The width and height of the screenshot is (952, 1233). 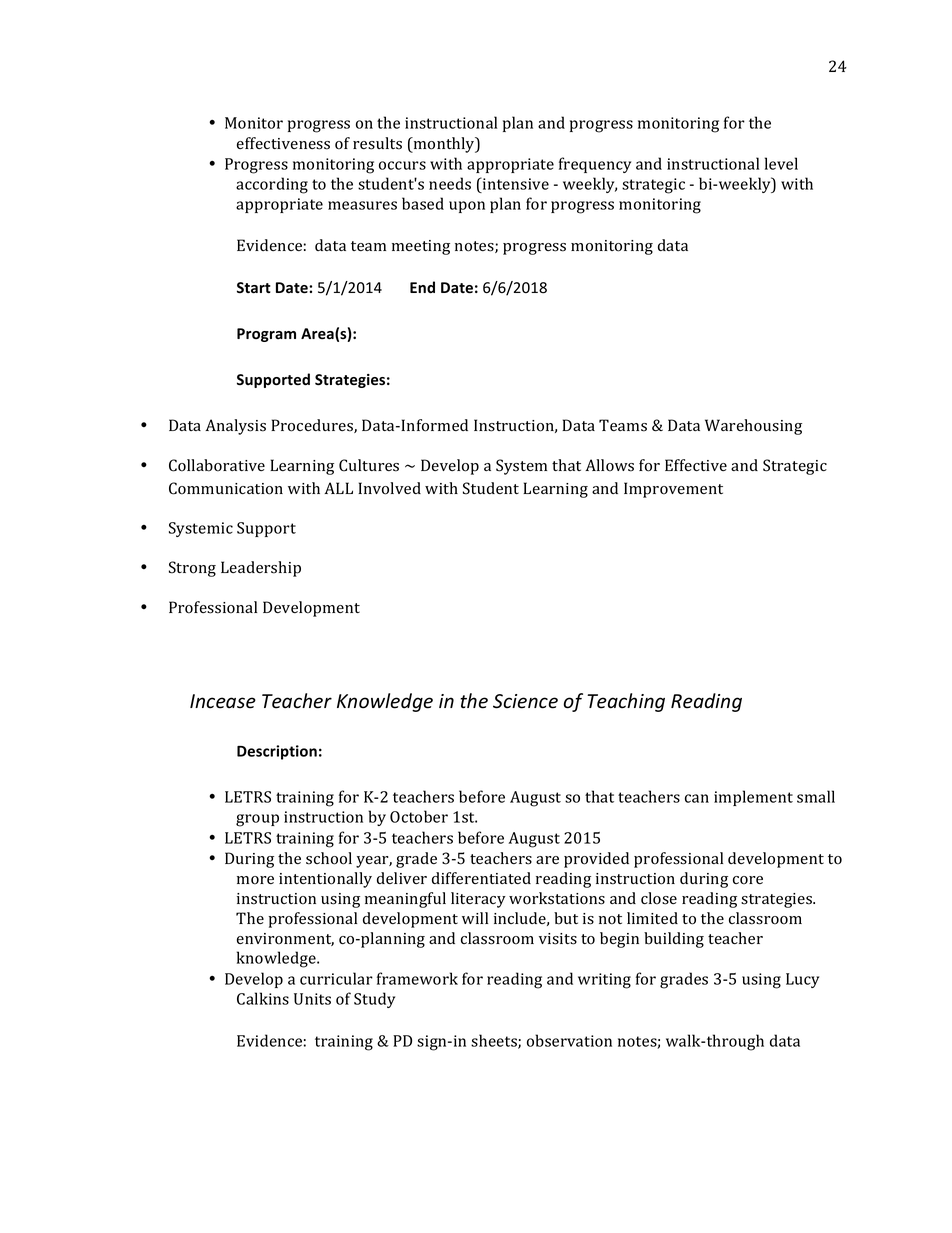 I want to click on Program, so click(x=266, y=335).
